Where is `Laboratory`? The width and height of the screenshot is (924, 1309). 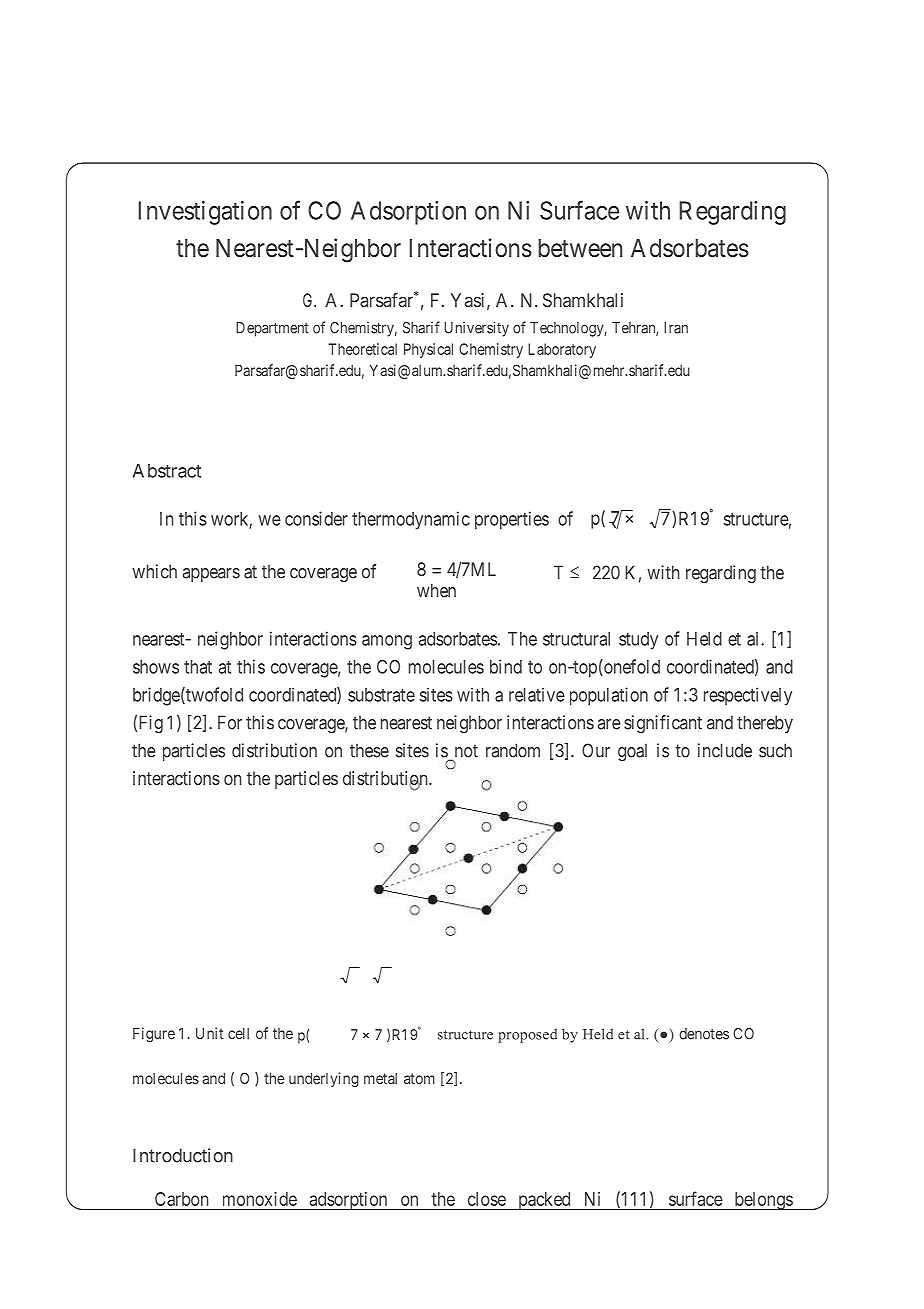 Laboratory is located at coordinates (562, 350).
